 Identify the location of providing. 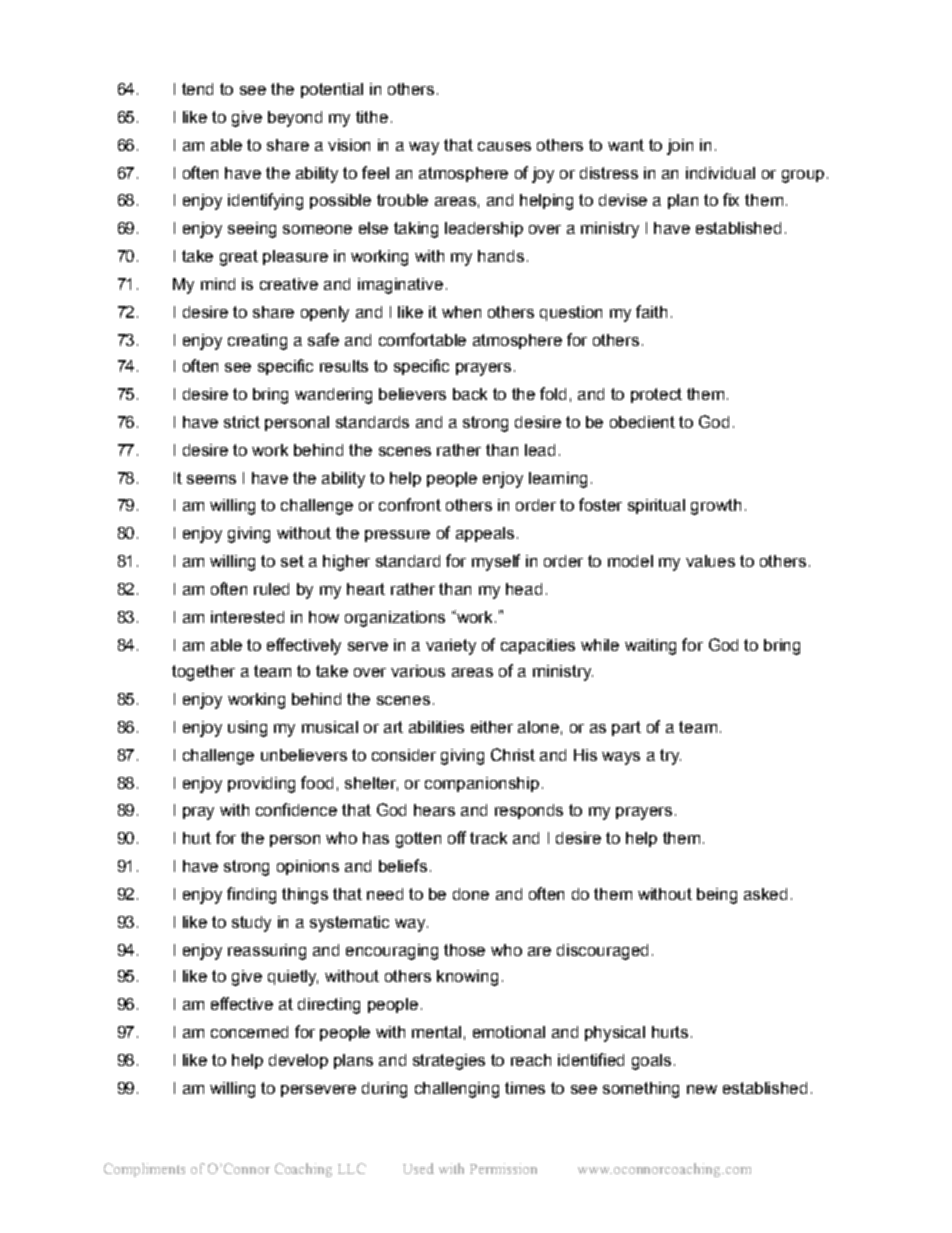
(261, 785).
